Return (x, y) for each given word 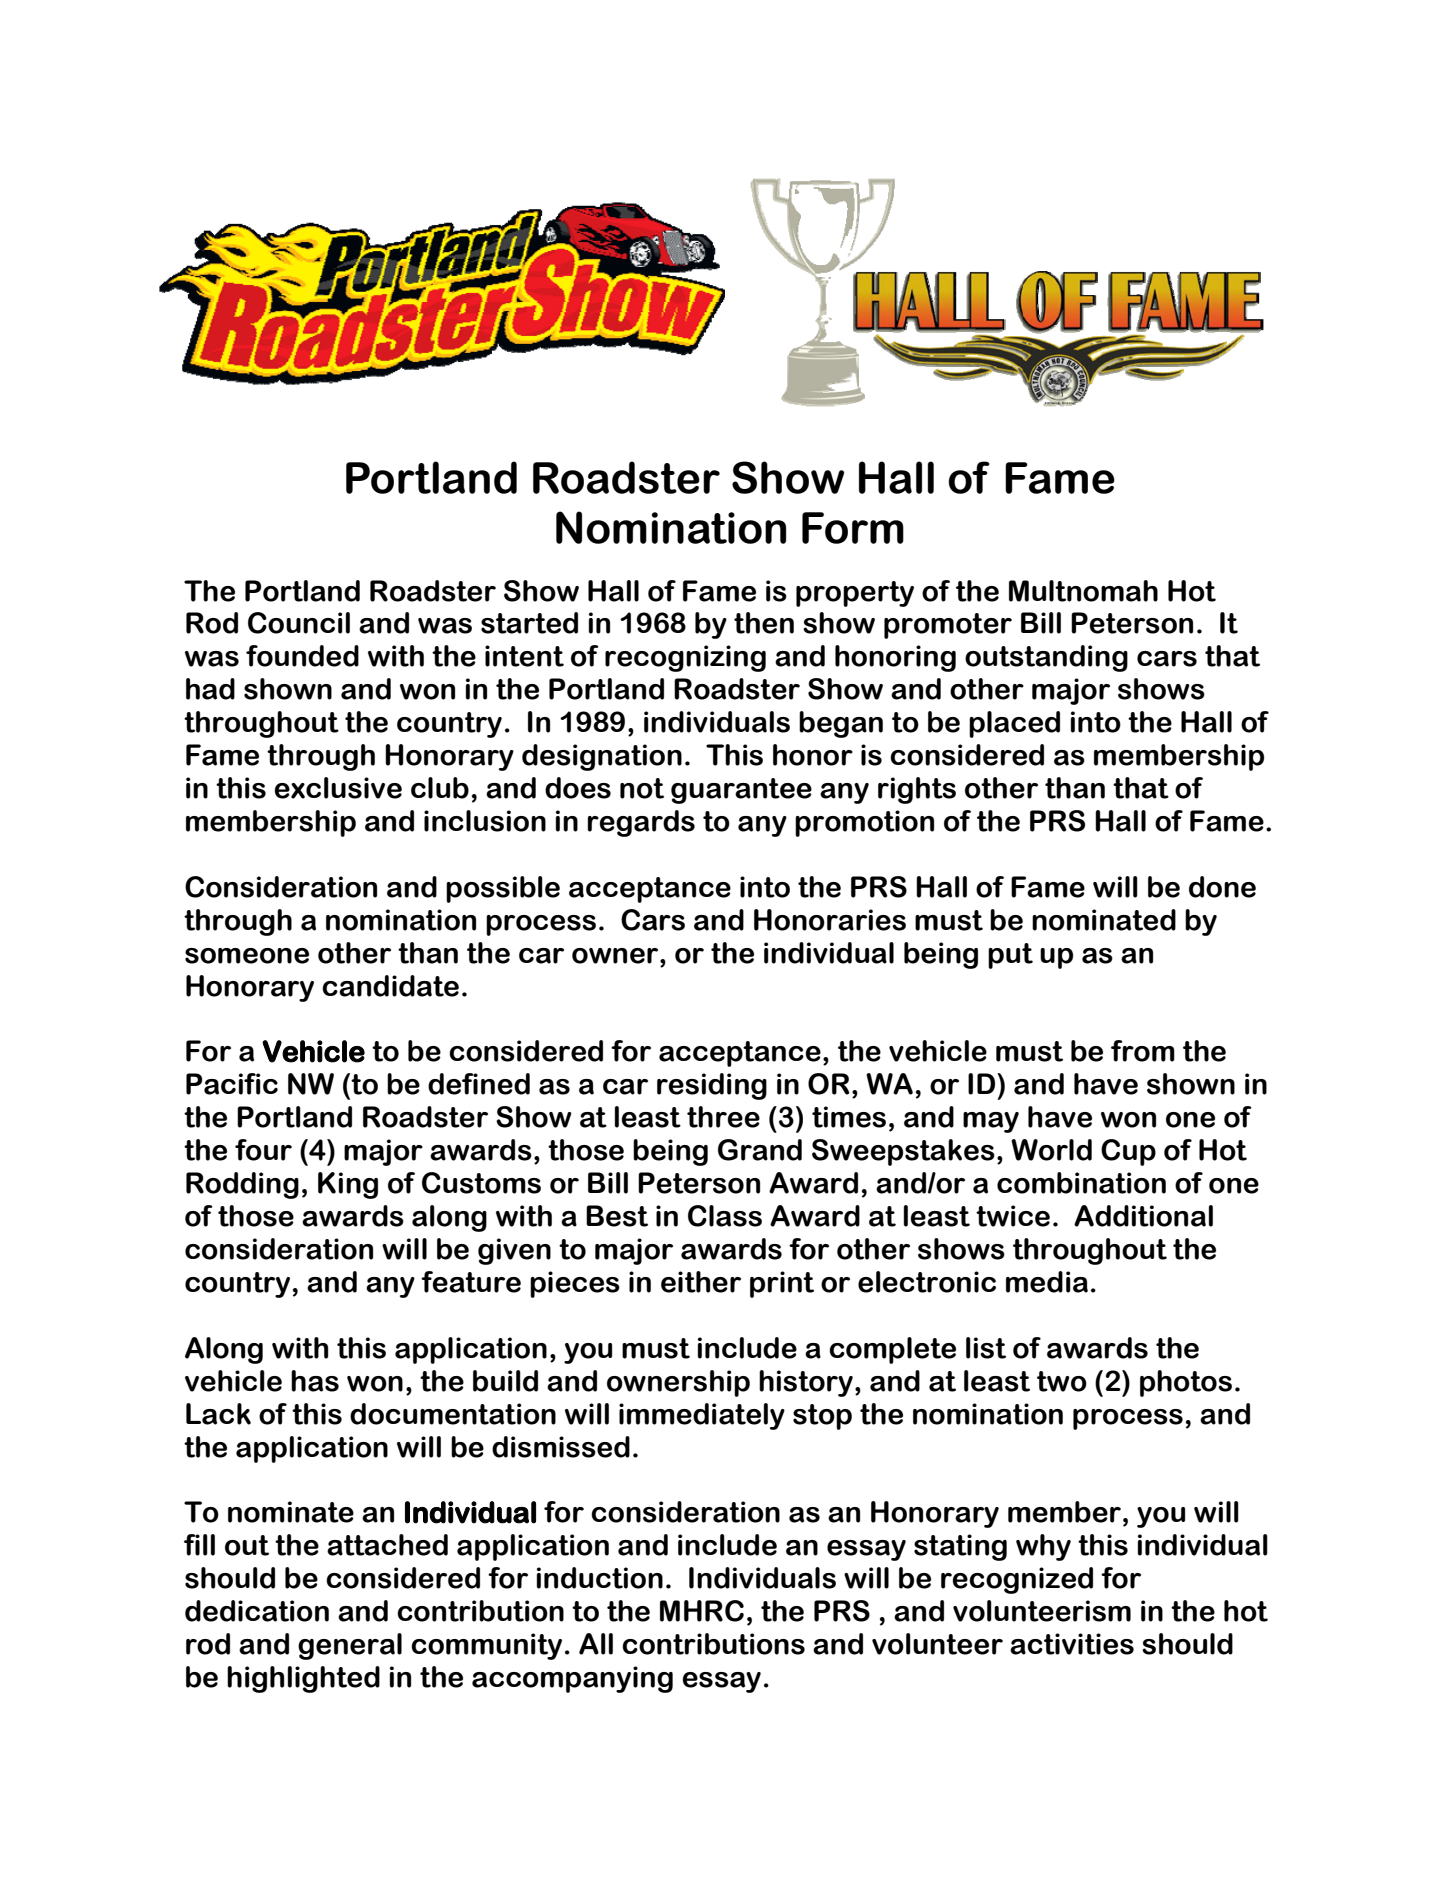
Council (299, 623)
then (764, 623)
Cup (1128, 1152)
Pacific (232, 1084)
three (723, 1117)
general (350, 1646)
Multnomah (1083, 591)
